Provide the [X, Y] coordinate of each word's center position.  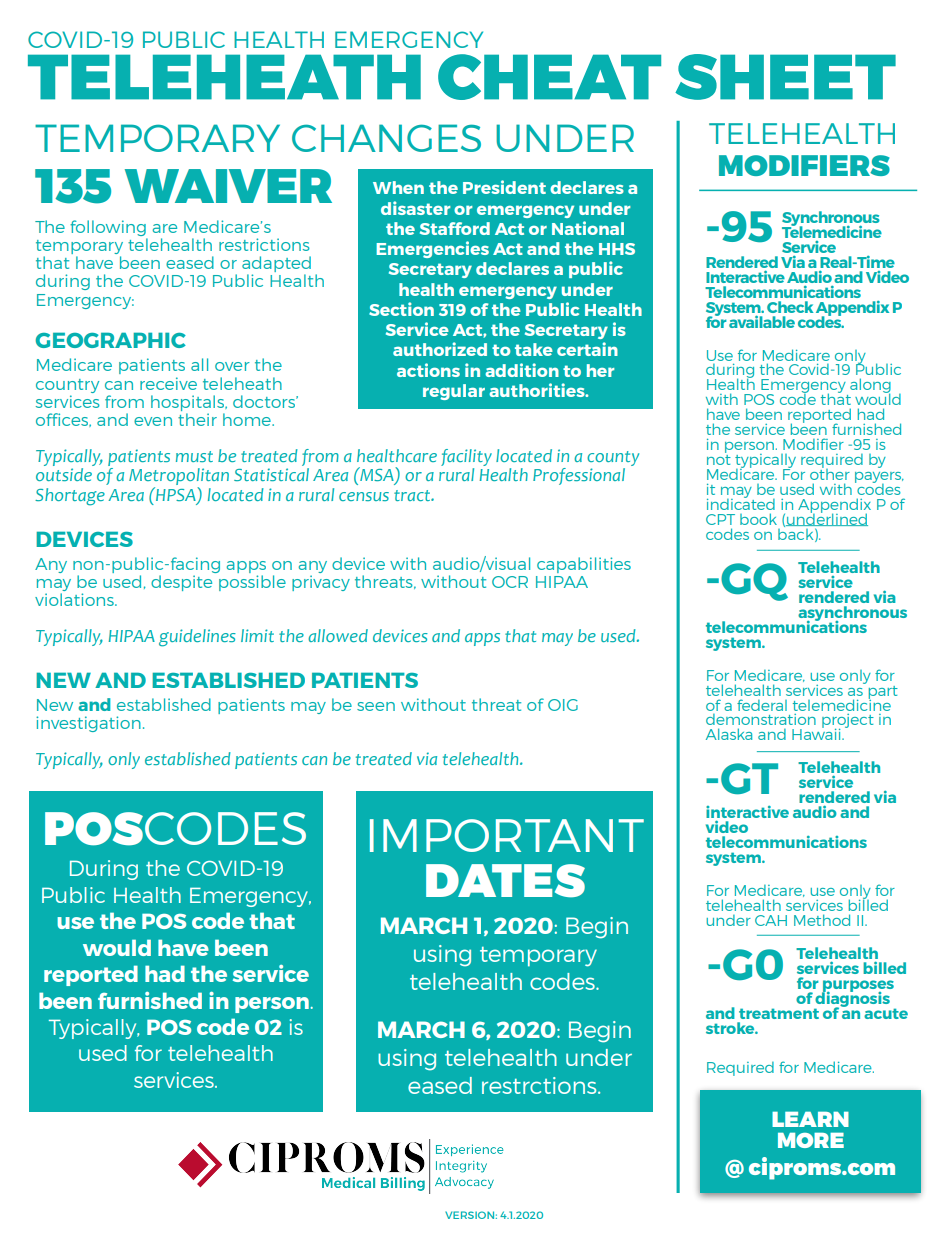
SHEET [785, 77]
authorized [440, 349]
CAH [771, 920]
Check [790, 307]
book [758, 519]
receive [168, 383]
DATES [505, 881]
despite [181, 583]
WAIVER [228, 186]
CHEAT [549, 77]
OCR [510, 582]
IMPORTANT [507, 835]
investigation [88, 724]
